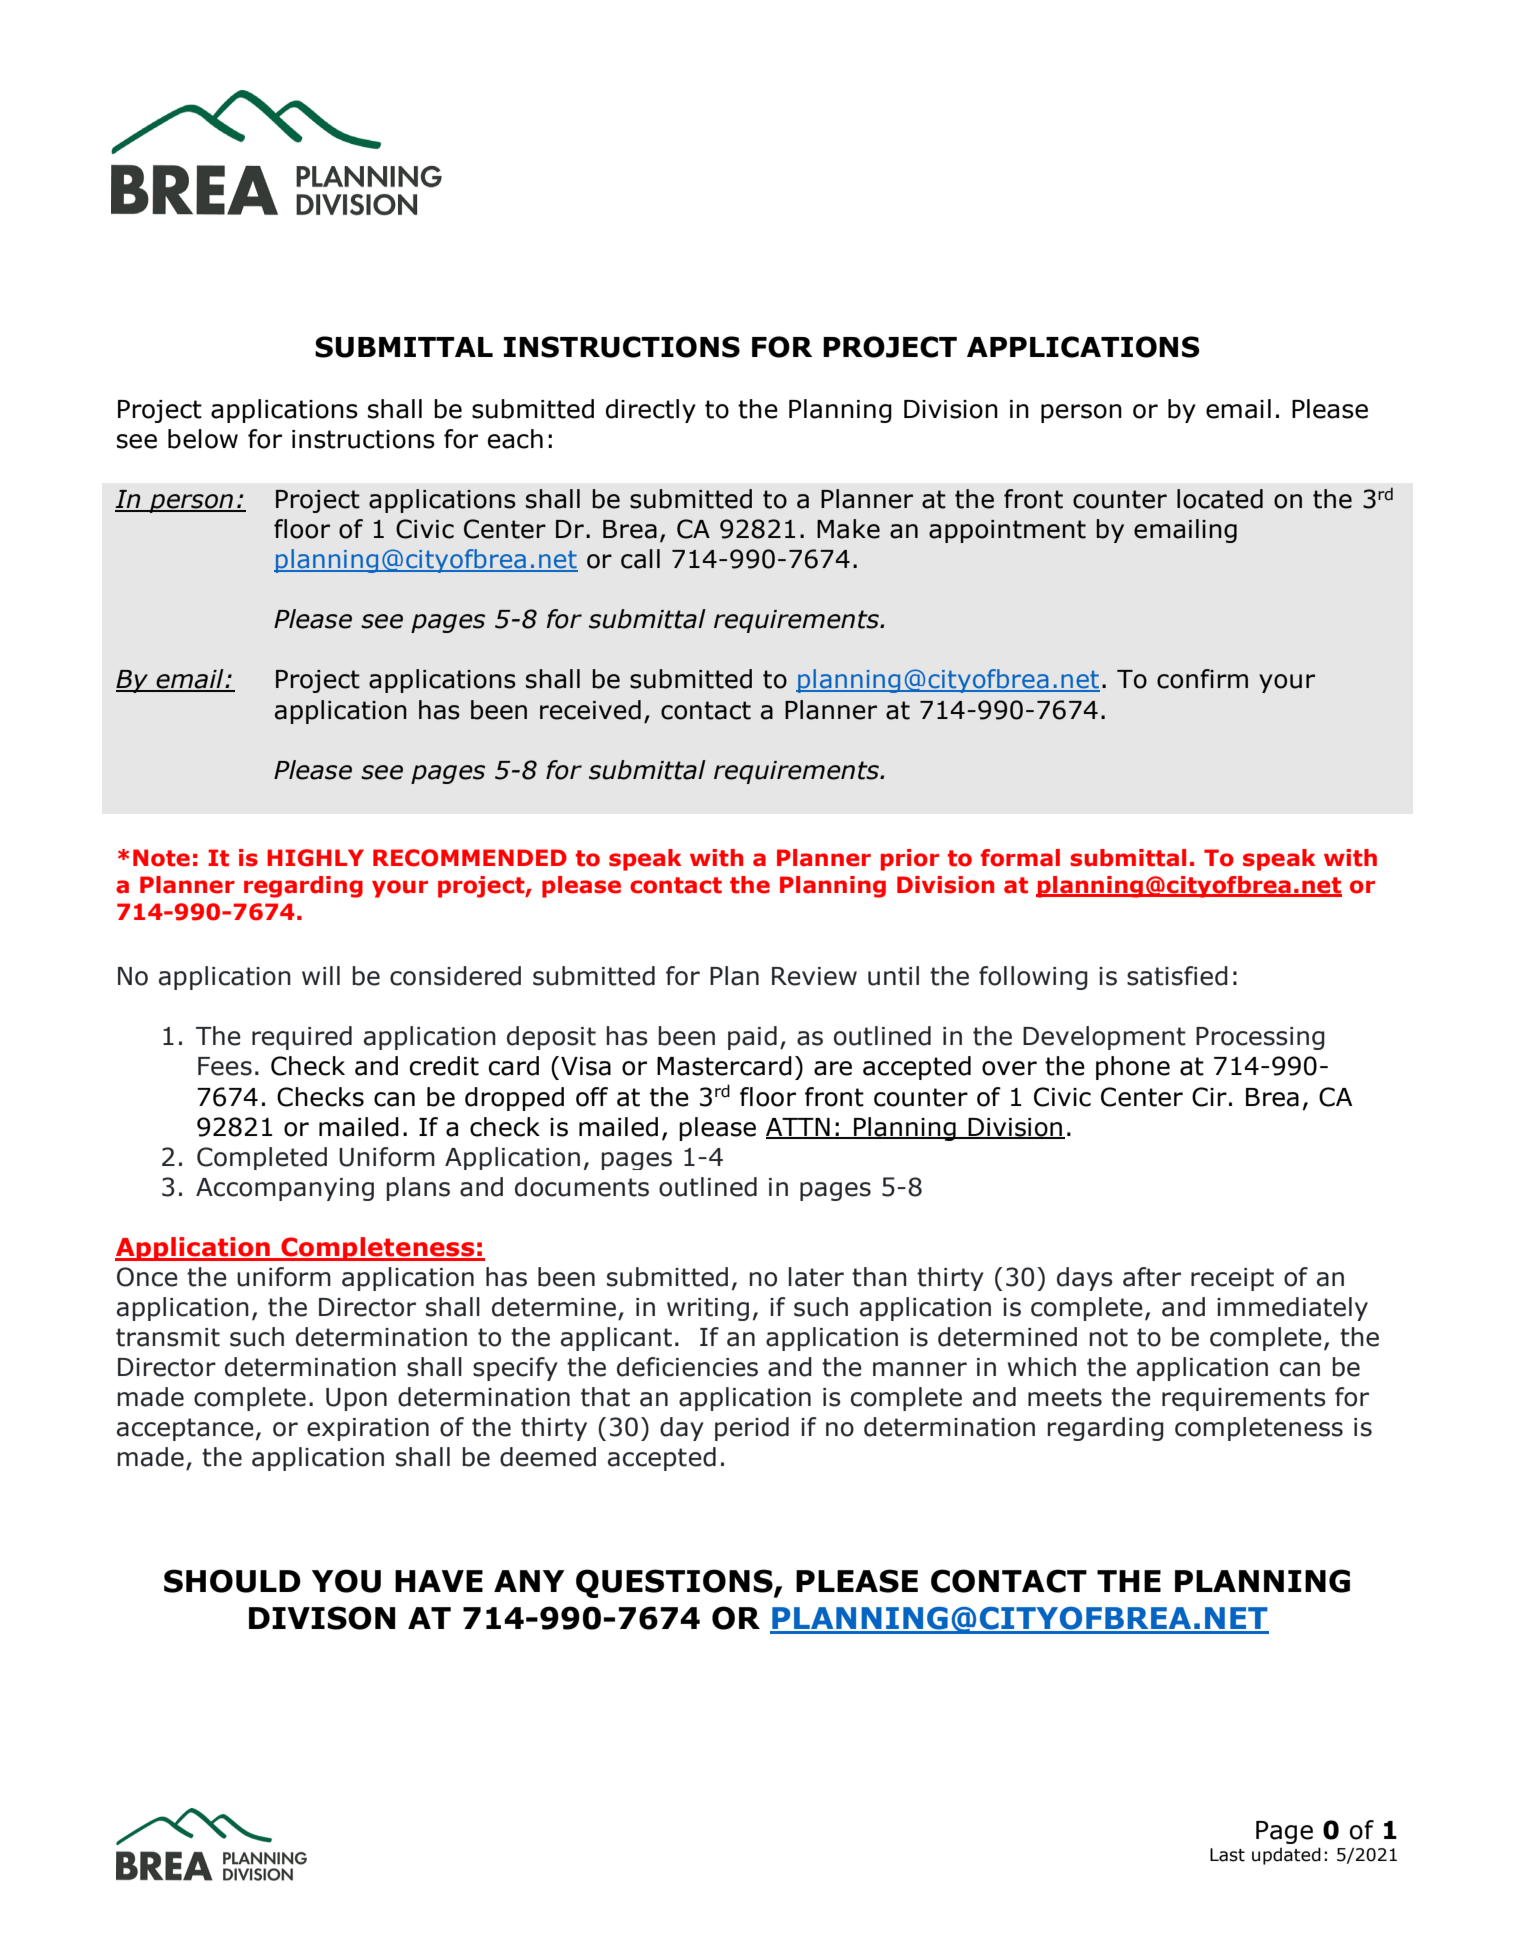 Image resolution: width=1515 pixels, height=1960 pixels. I want to click on meets, so click(1065, 1397).
